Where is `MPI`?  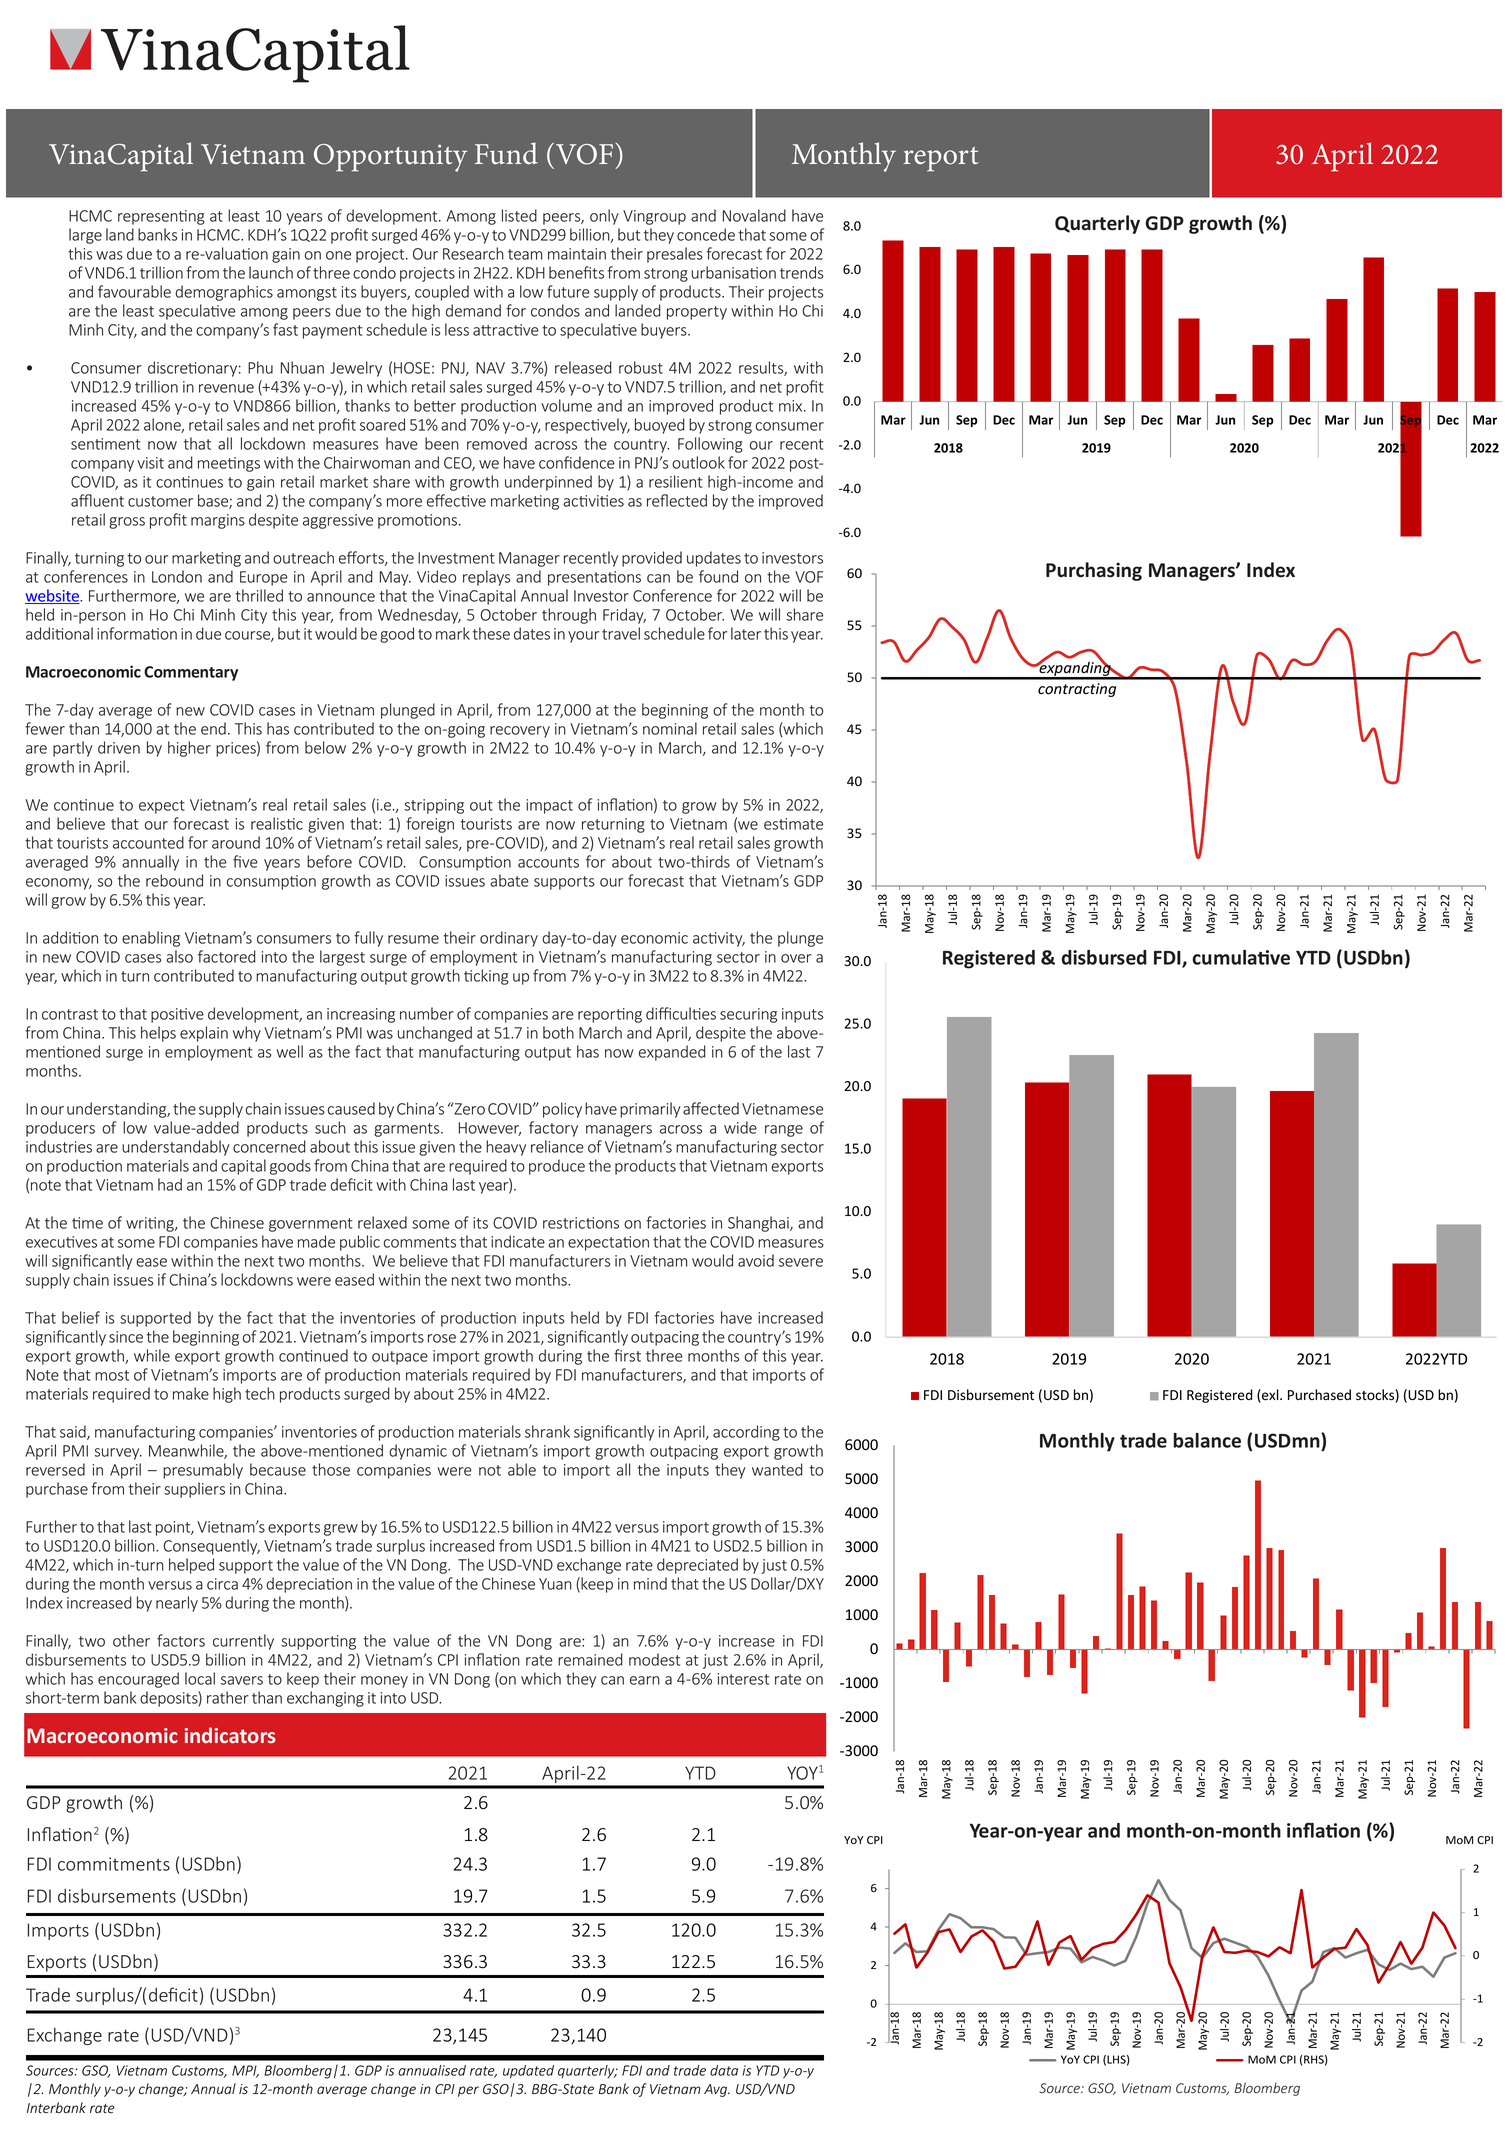
MPI is located at coordinates (245, 2071).
